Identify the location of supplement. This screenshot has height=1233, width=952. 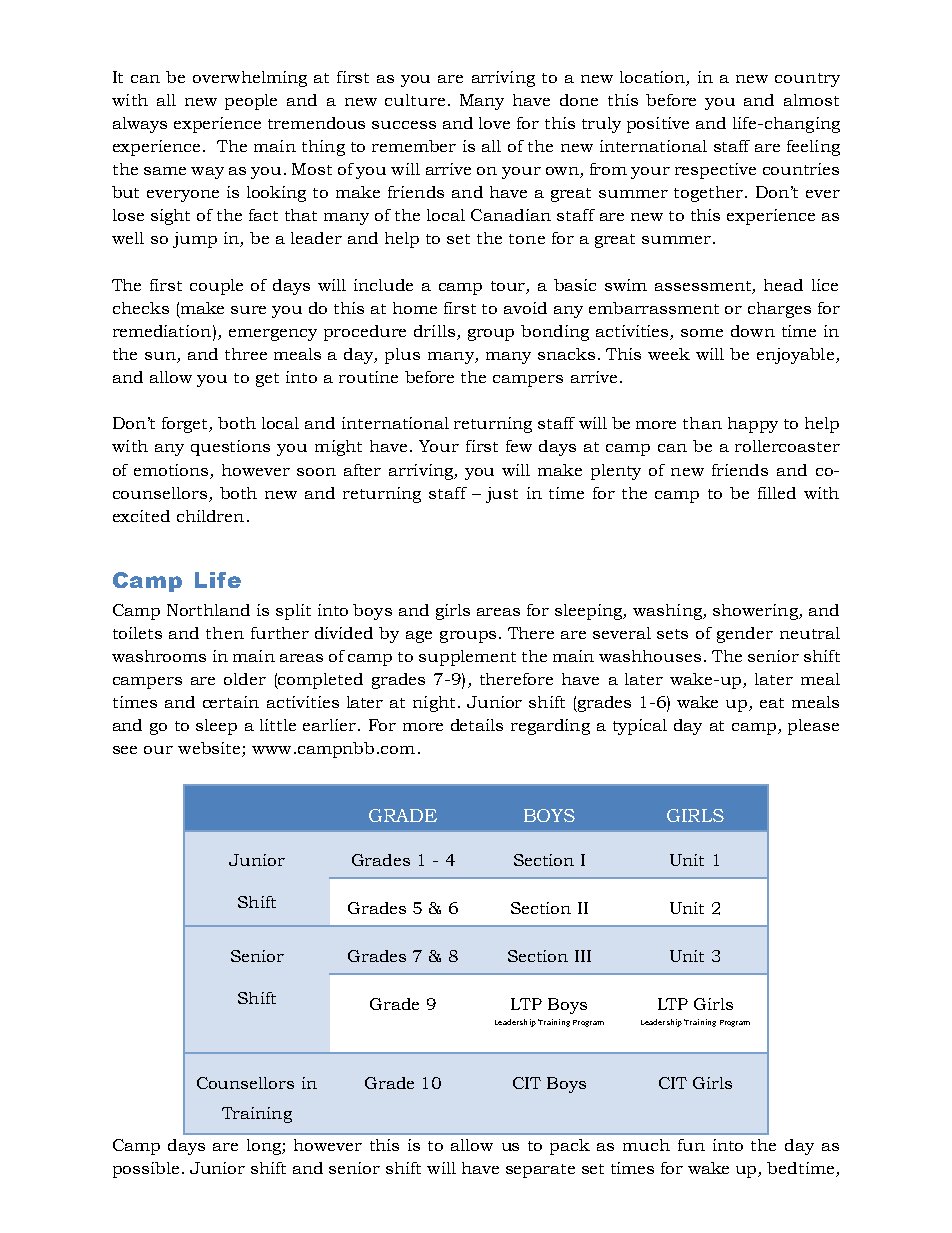
(467, 658).
